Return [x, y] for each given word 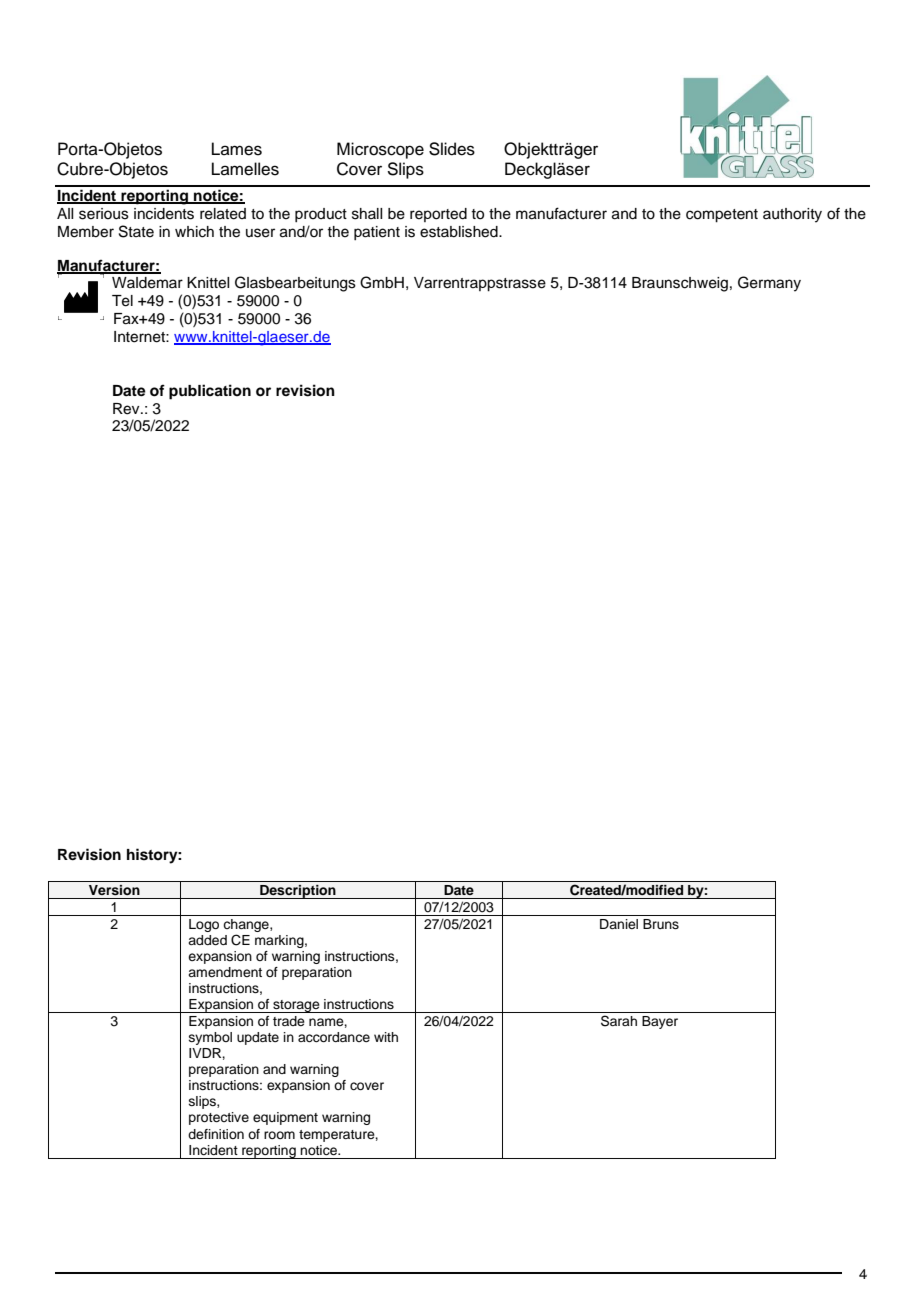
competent [722, 216]
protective [219, 1118]
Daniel [619, 924]
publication [210, 392]
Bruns [661, 924]
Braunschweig [680, 284]
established [460, 232]
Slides [452, 149]
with [386, 1037]
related [223, 214]
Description [298, 891]
